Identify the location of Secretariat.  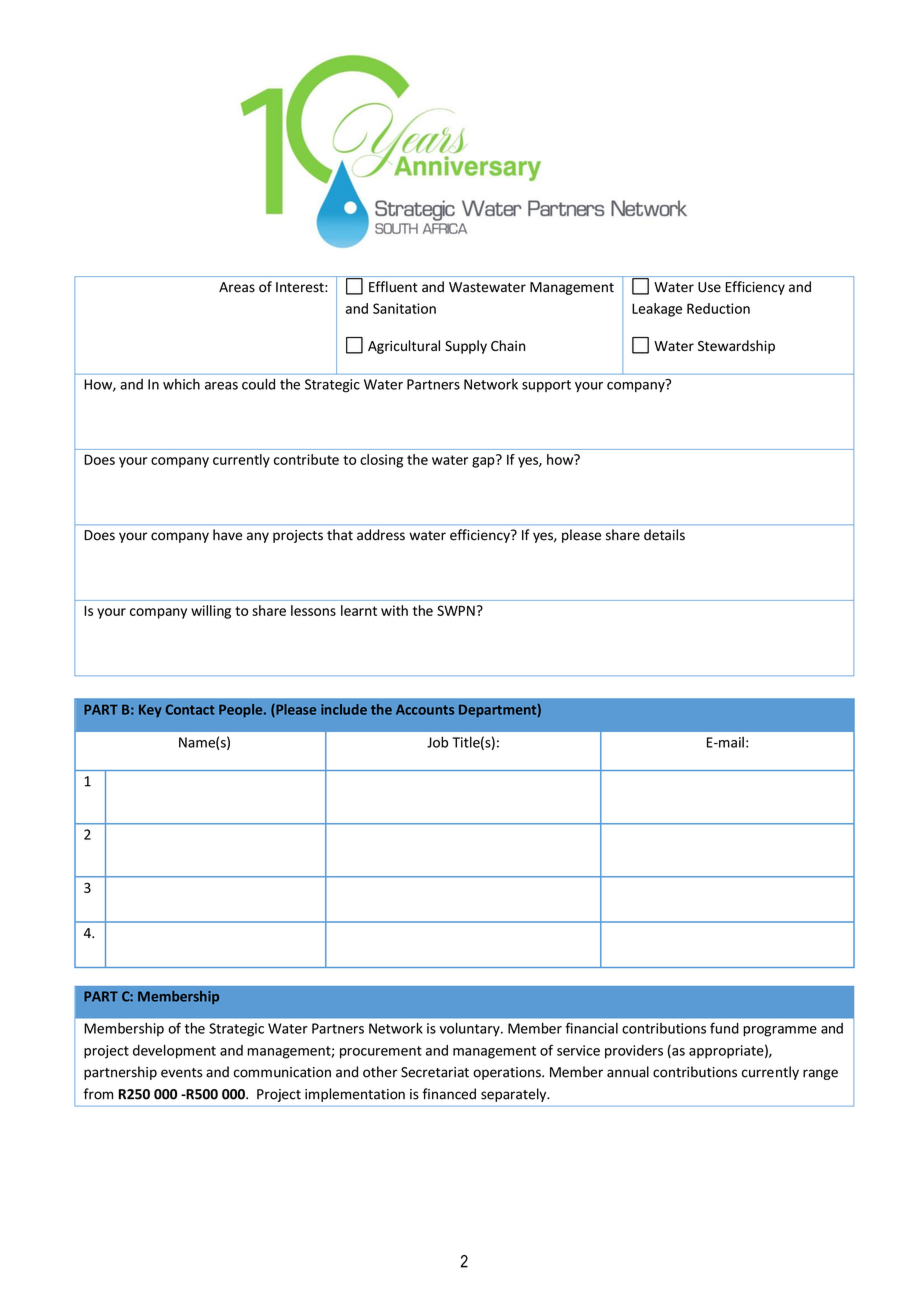
(435, 1072).
